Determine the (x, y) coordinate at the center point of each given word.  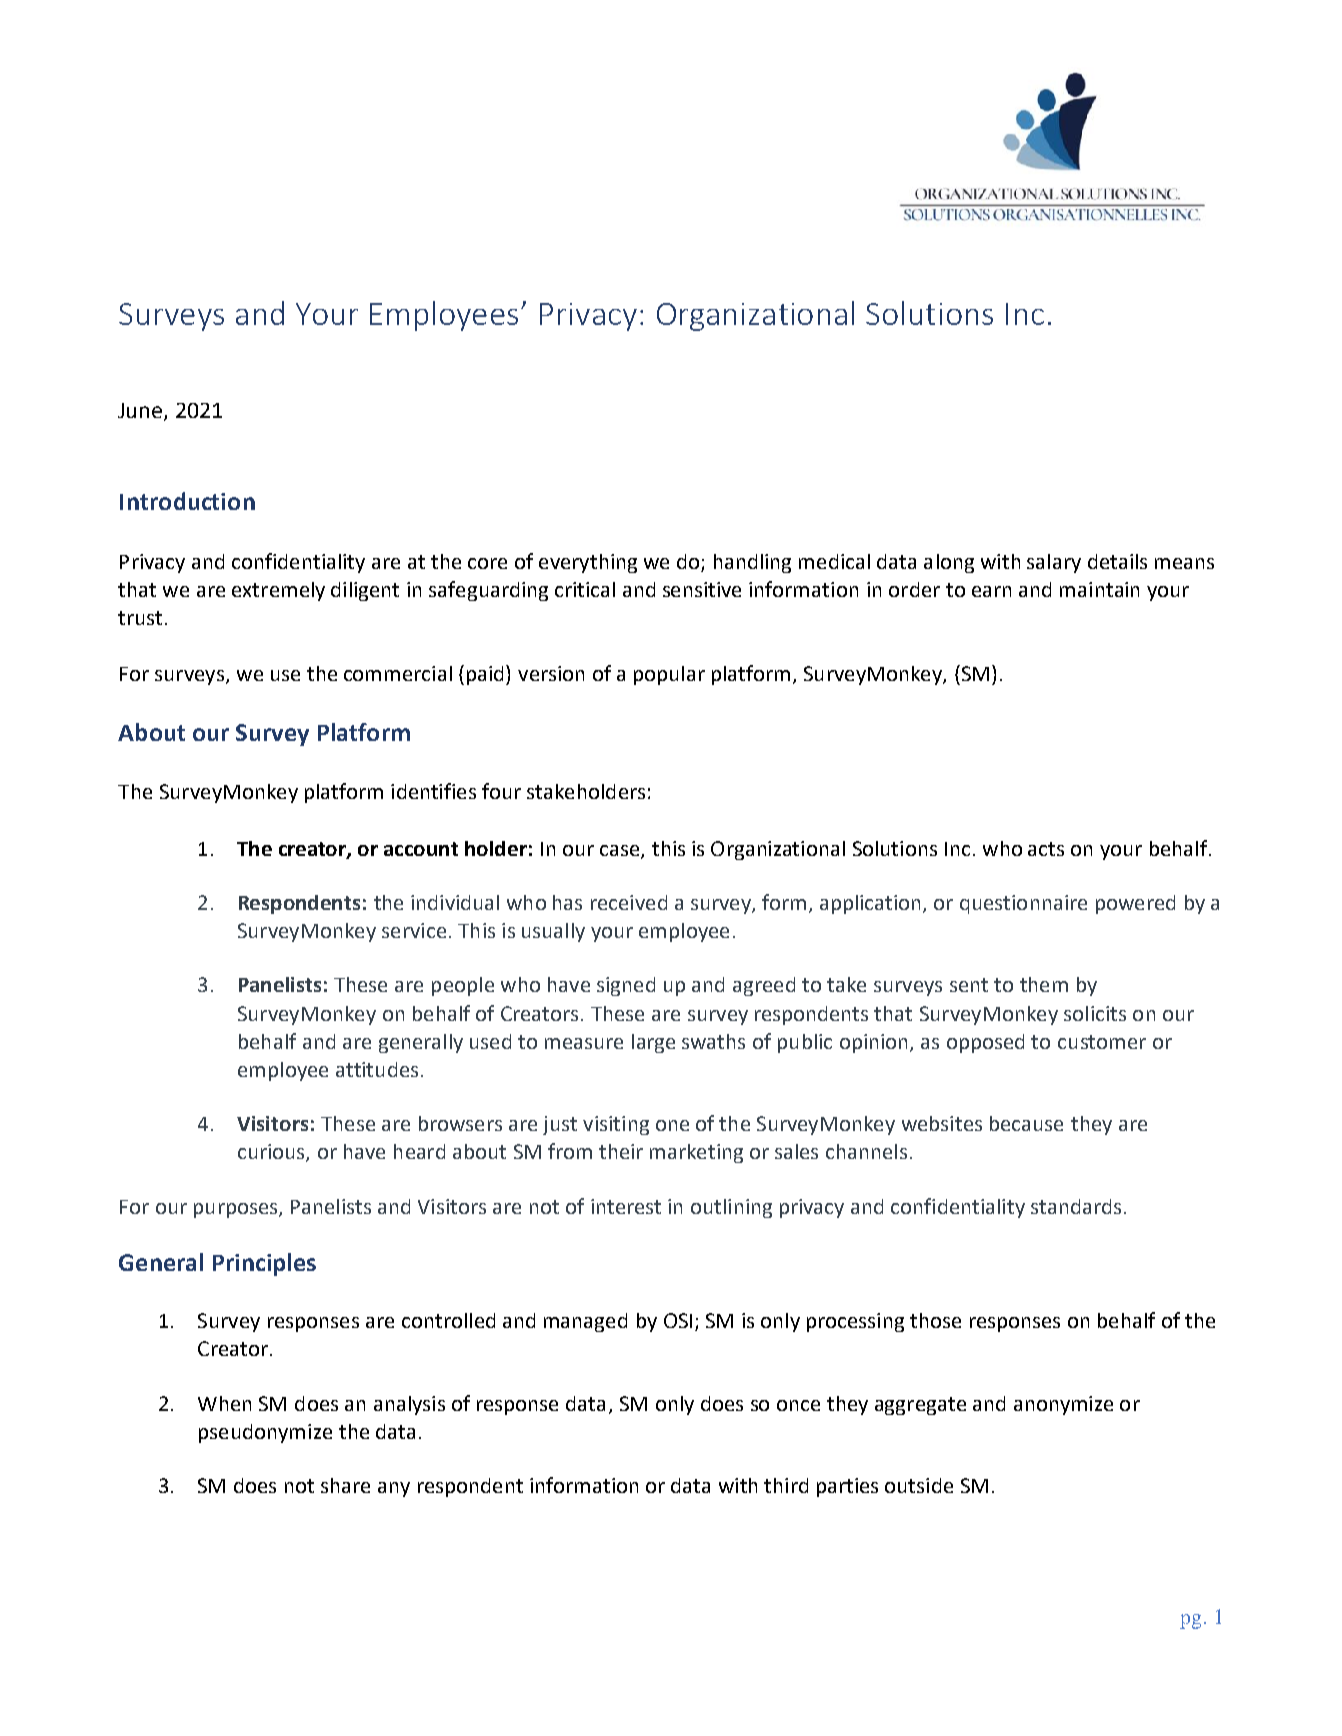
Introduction (187, 501)
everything (588, 563)
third (786, 1485)
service (414, 930)
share (345, 1485)
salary (1054, 563)
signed (626, 986)
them (1044, 984)
